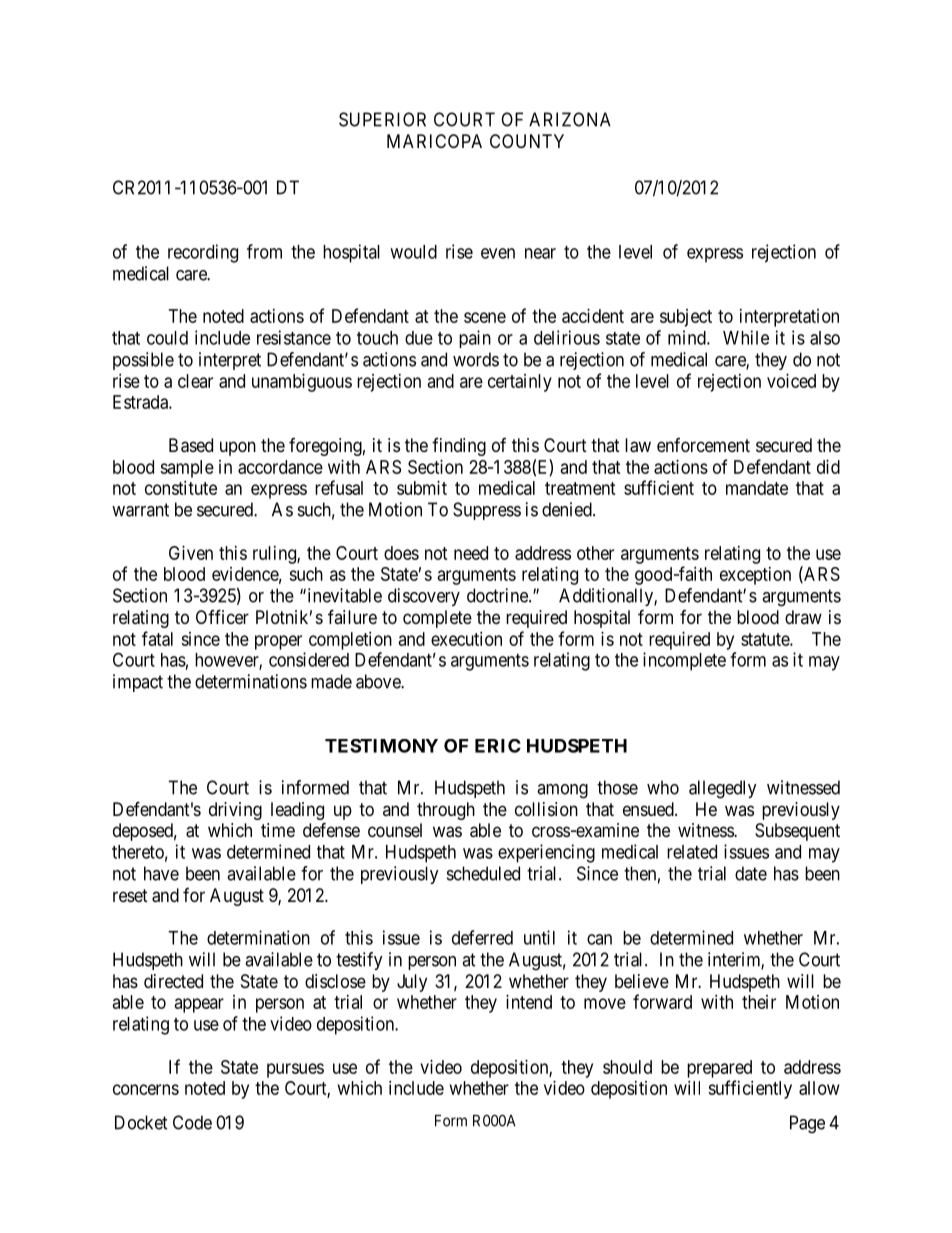  I want to click on related, so click(692, 852).
